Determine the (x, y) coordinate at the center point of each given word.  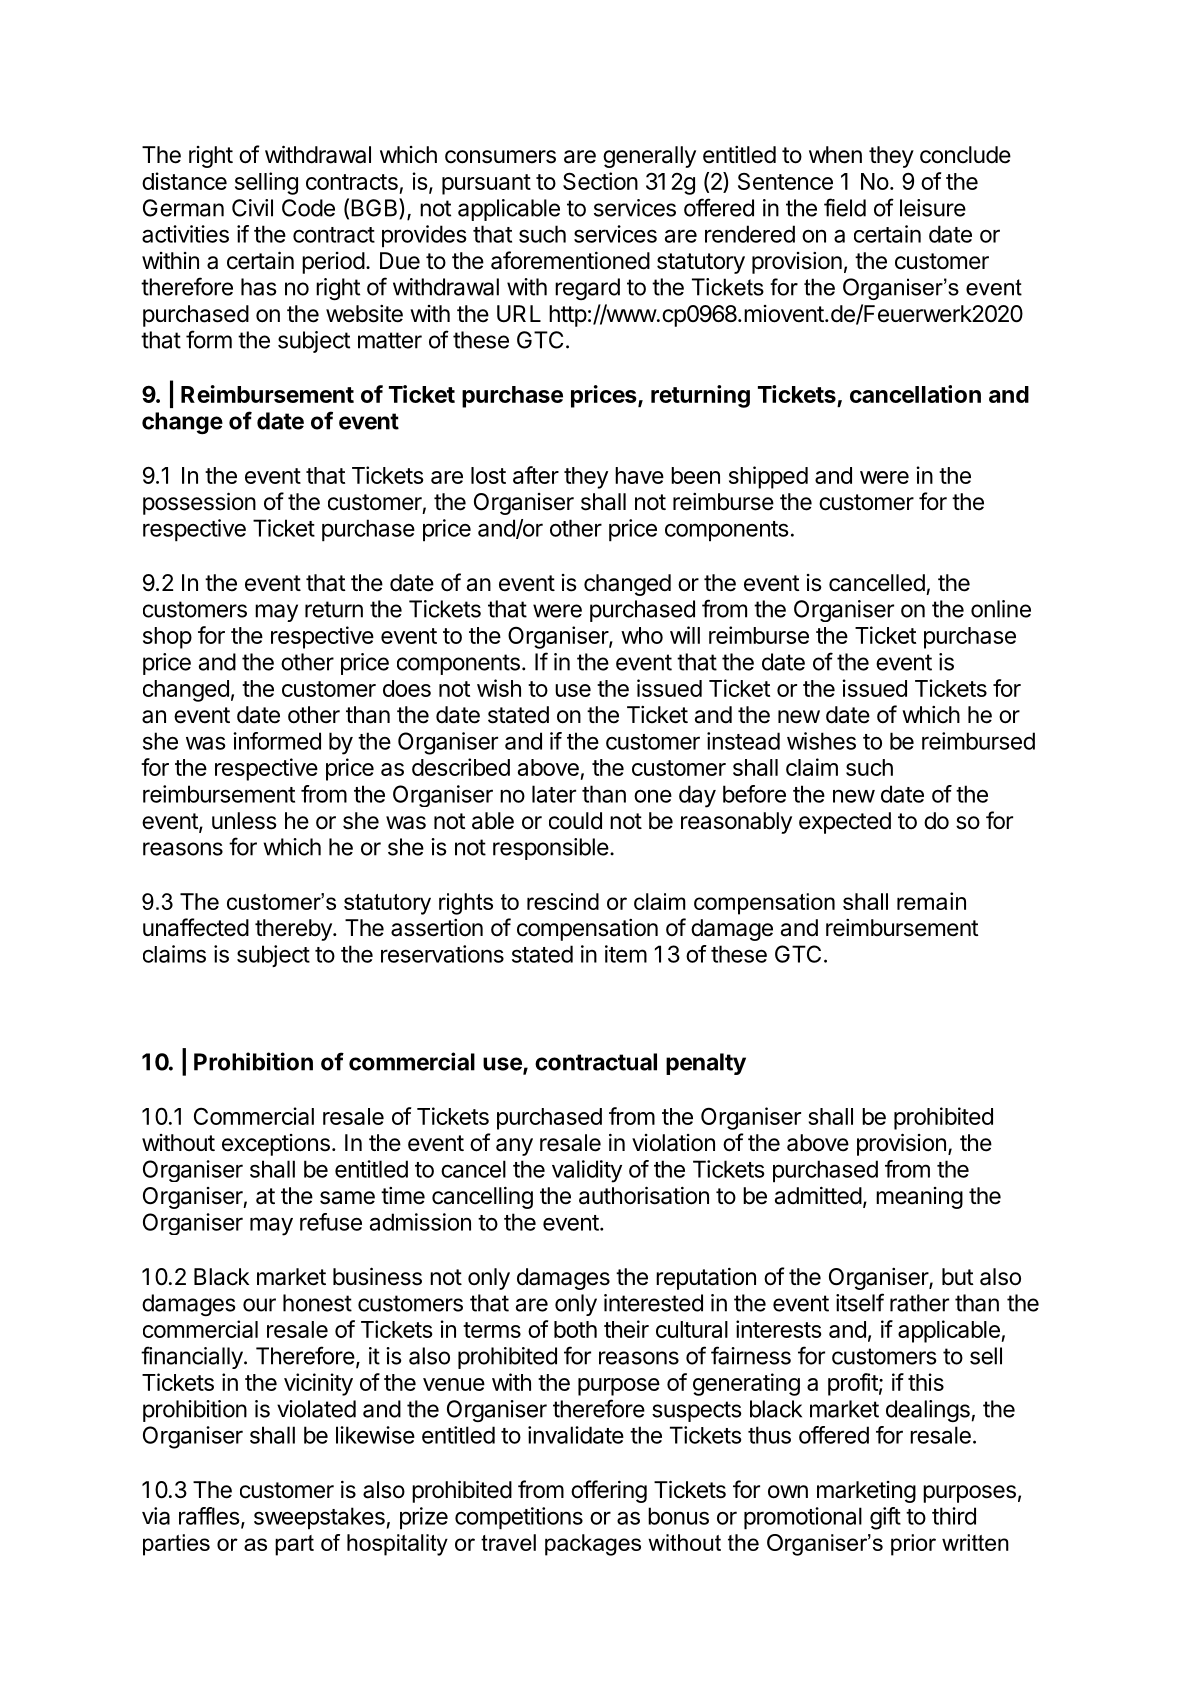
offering (609, 1491)
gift (885, 1518)
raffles (209, 1516)
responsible (551, 849)
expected (845, 823)
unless (244, 821)
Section (600, 181)
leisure (933, 208)
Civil (252, 208)
